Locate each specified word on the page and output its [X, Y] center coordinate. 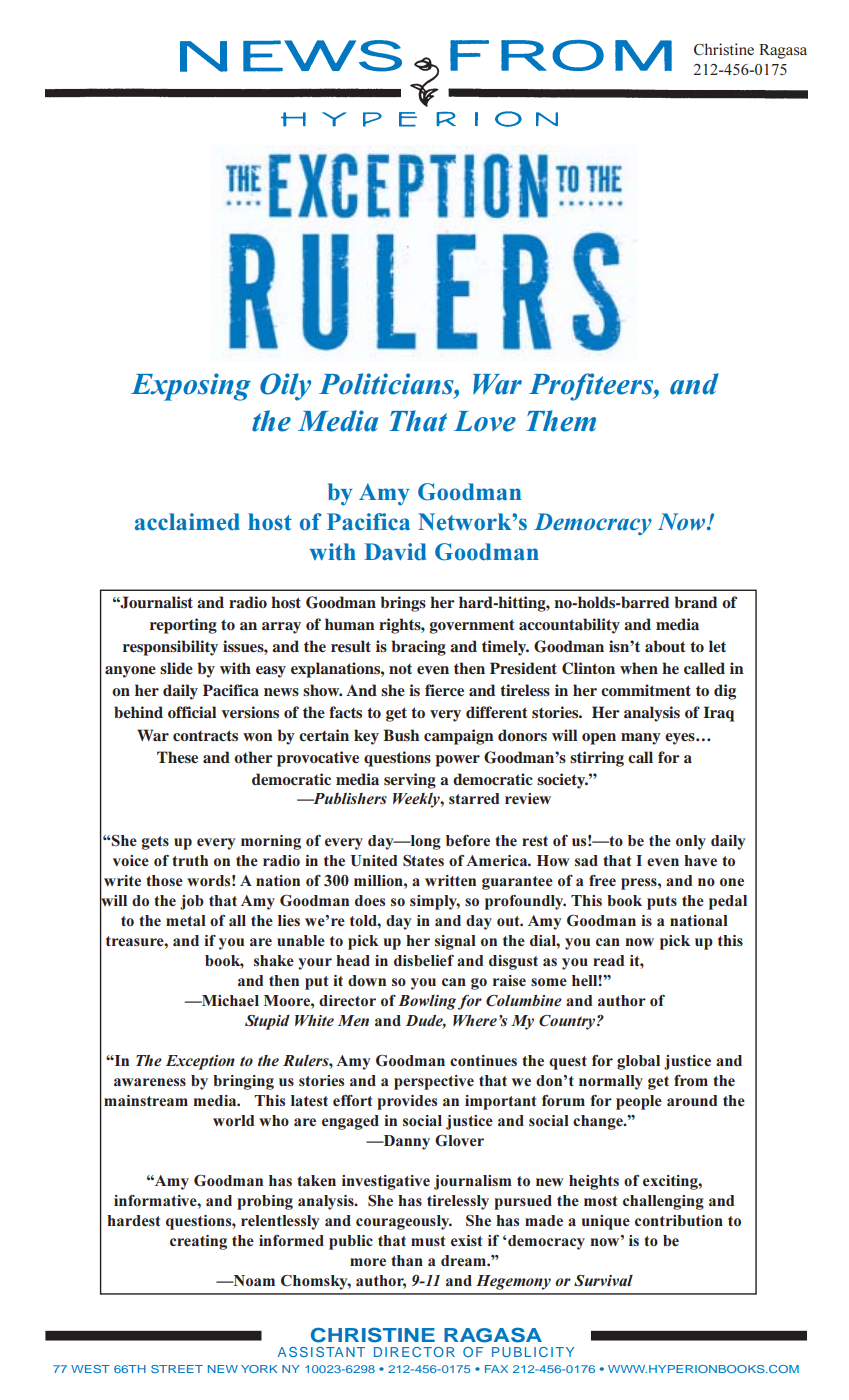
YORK [259, 1369]
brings [403, 604]
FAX [496, 1369]
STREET [177, 1369]
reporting [183, 626]
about [665, 646]
